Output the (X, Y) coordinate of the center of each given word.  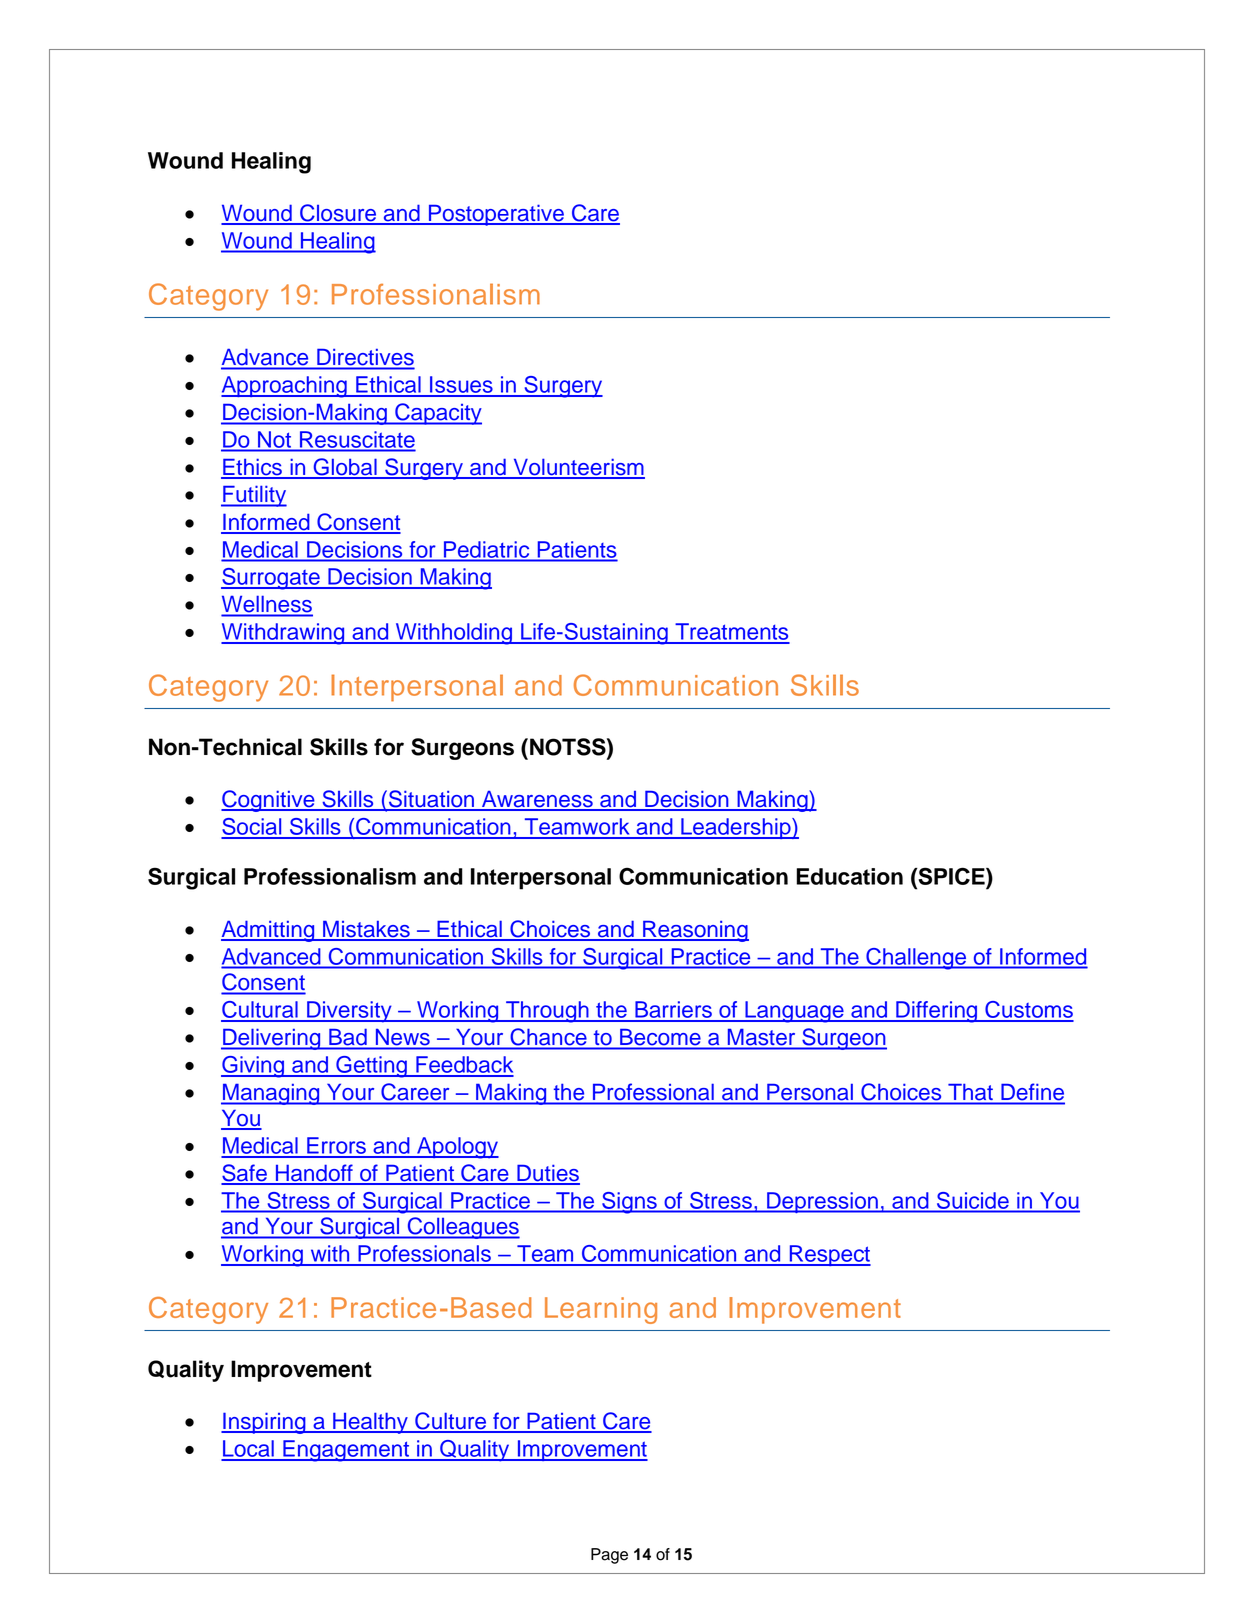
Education (849, 876)
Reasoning (695, 931)
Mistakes (366, 930)
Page (609, 1556)
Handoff (314, 1174)
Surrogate (271, 579)
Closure (338, 214)
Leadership (736, 828)
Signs (629, 1203)
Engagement (346, 1451)
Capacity (437, 414)
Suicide (973, 1200)
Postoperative (496, 215)
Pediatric (486, 549)
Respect (829, 1255)
